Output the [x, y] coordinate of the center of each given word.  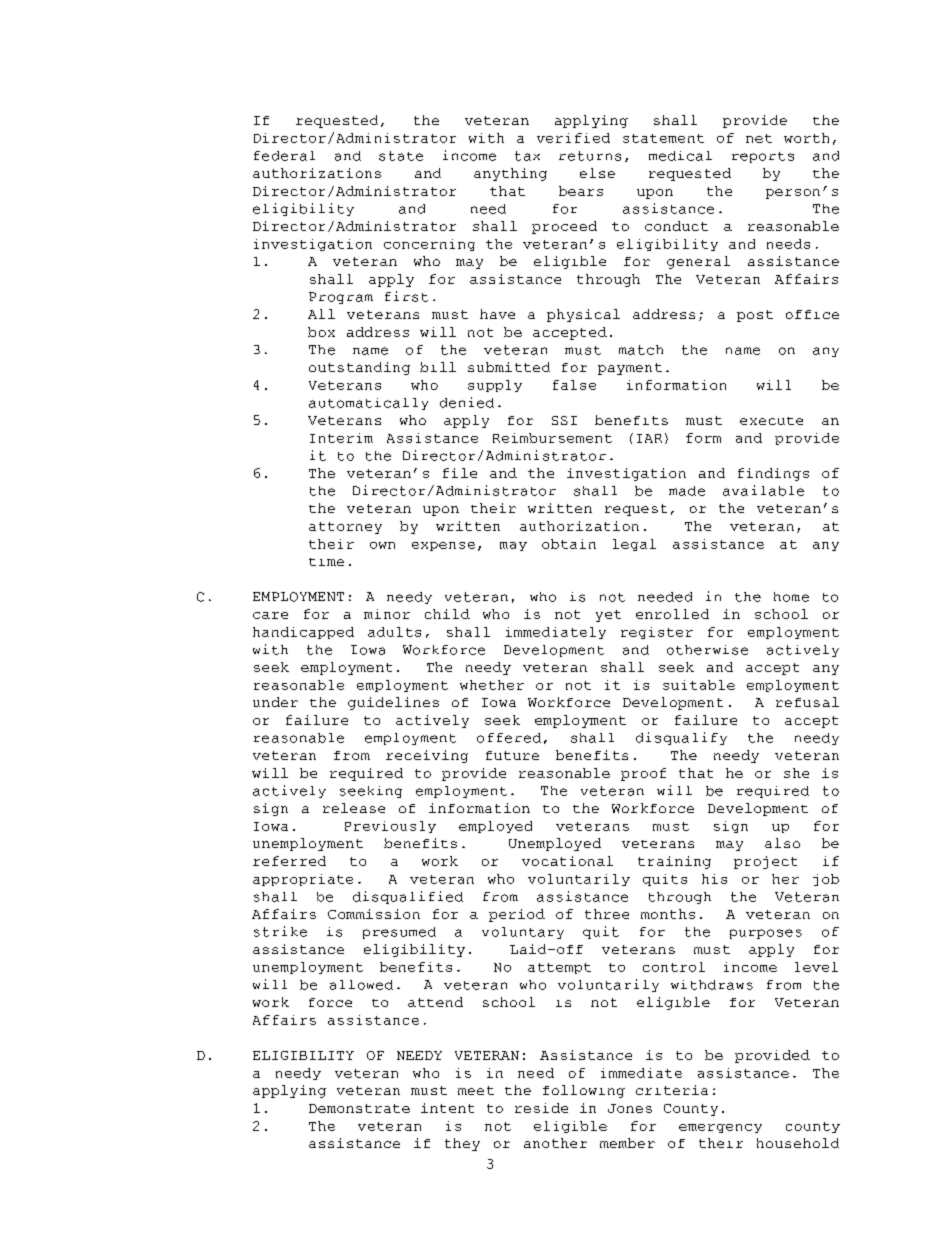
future [512, 755]
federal [284, 156]
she [796, 773]
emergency [720, 1128]
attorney [345, 528]
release [354, 808]
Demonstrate [359, 1108]
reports [763, 157]
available [763, 490]
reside [541, 1108]
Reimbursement [552, 438]
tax [527, 156]
